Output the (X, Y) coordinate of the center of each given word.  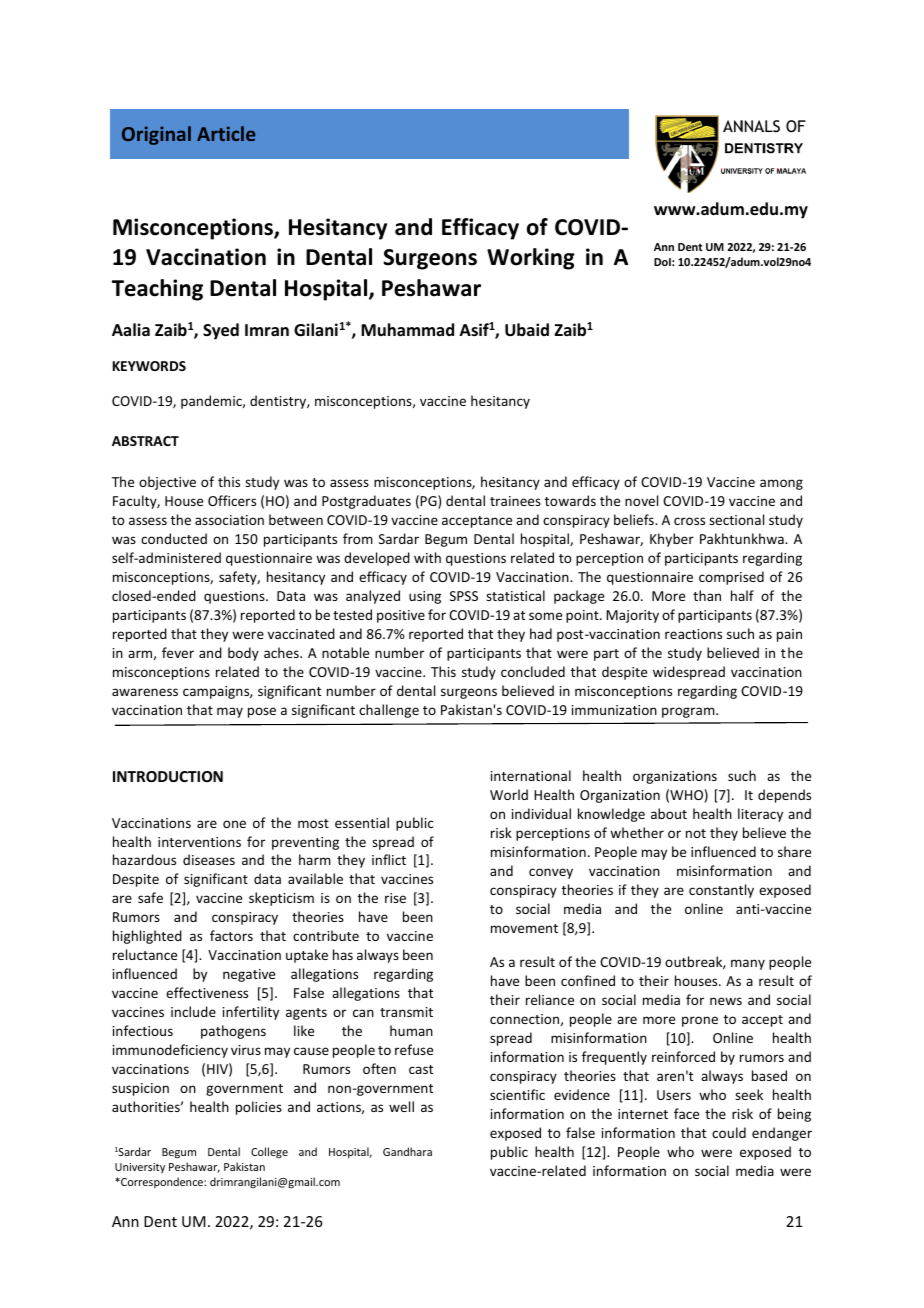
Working (531, 259)
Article (226, 133)
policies (259, 1108)
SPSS (464, 596)
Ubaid (527, 330)
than (707, 595)
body (243, 654)
